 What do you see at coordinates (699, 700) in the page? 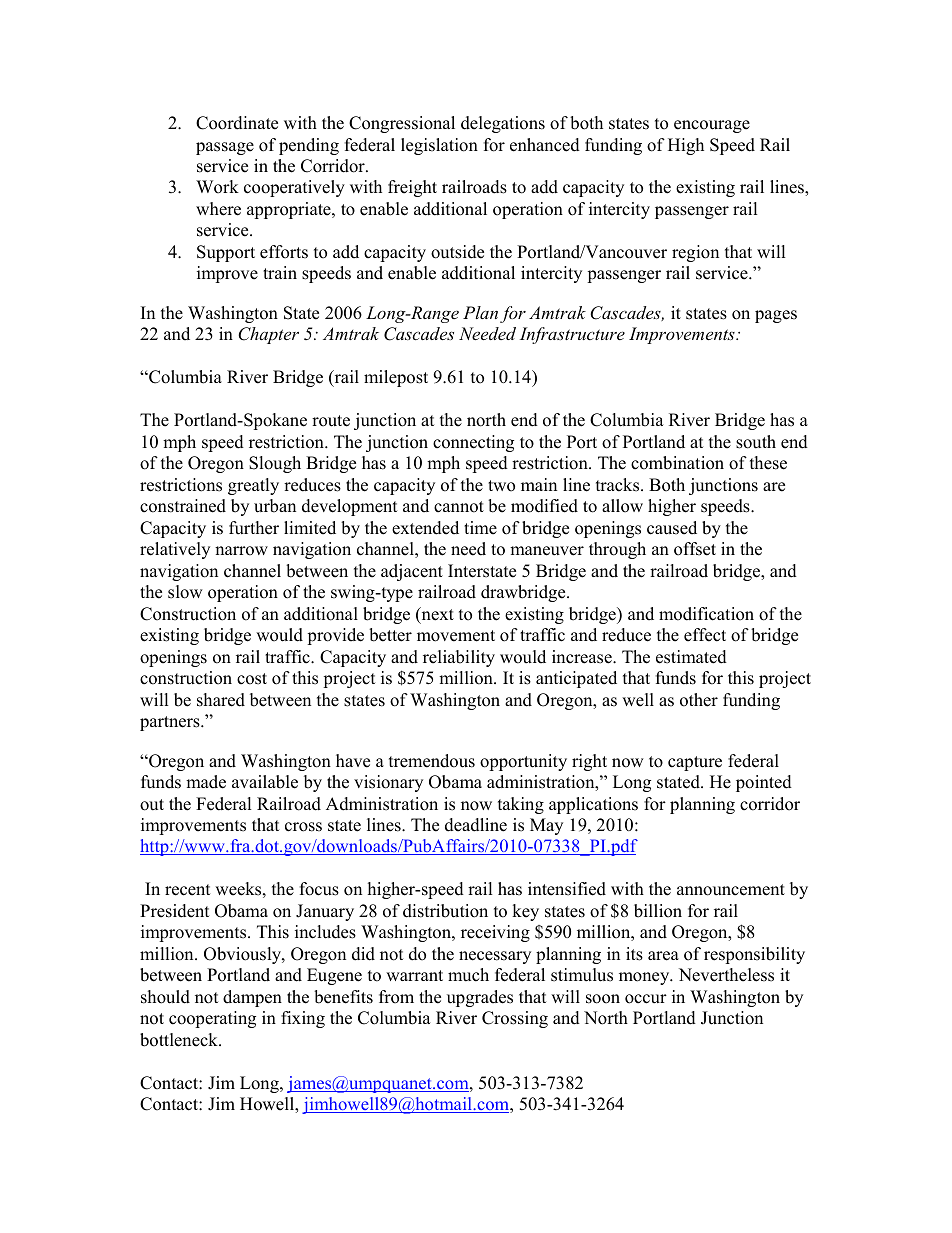
I see `other` at bounding box center [699, 700].
